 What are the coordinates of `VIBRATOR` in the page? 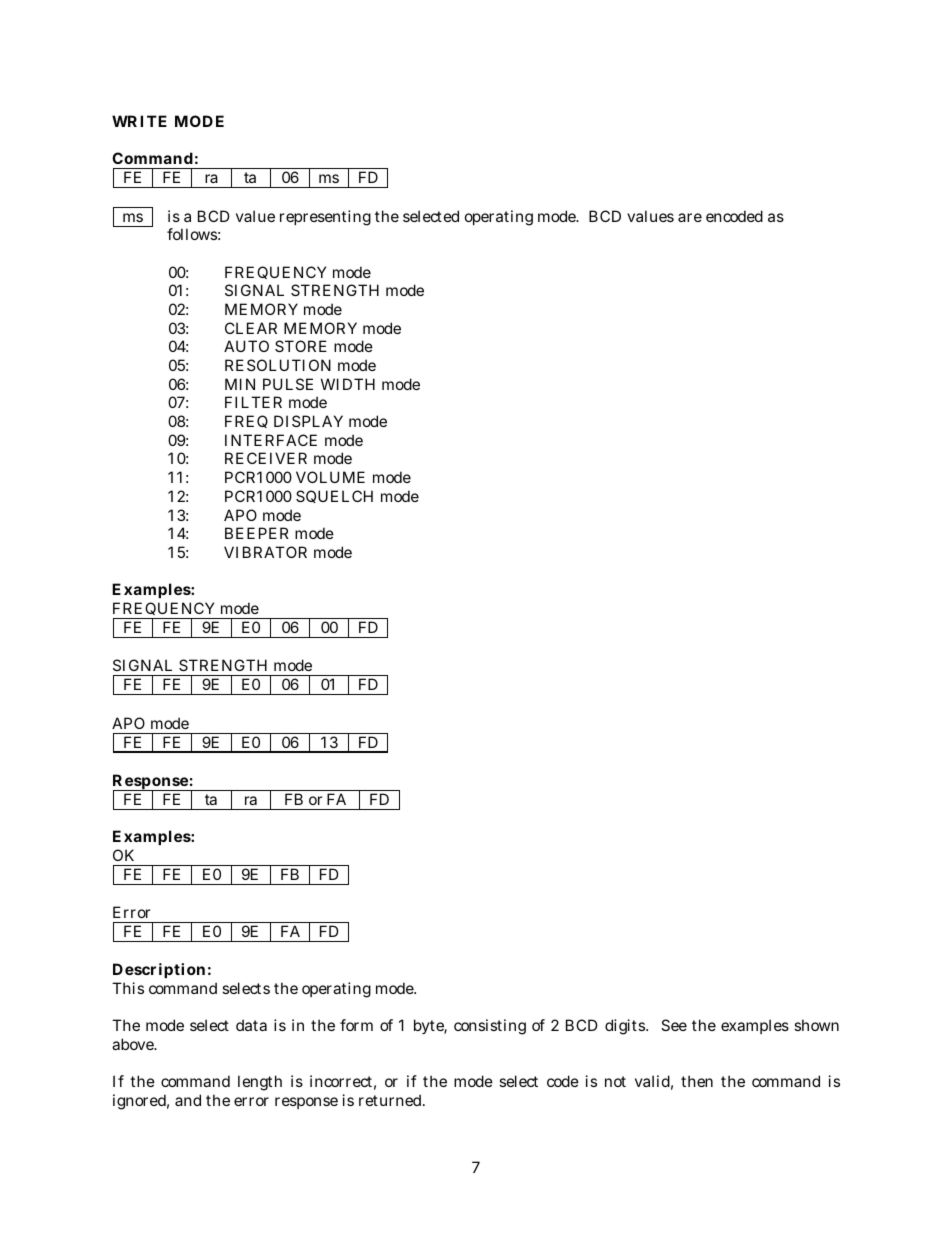 It's located at (265, 552).
